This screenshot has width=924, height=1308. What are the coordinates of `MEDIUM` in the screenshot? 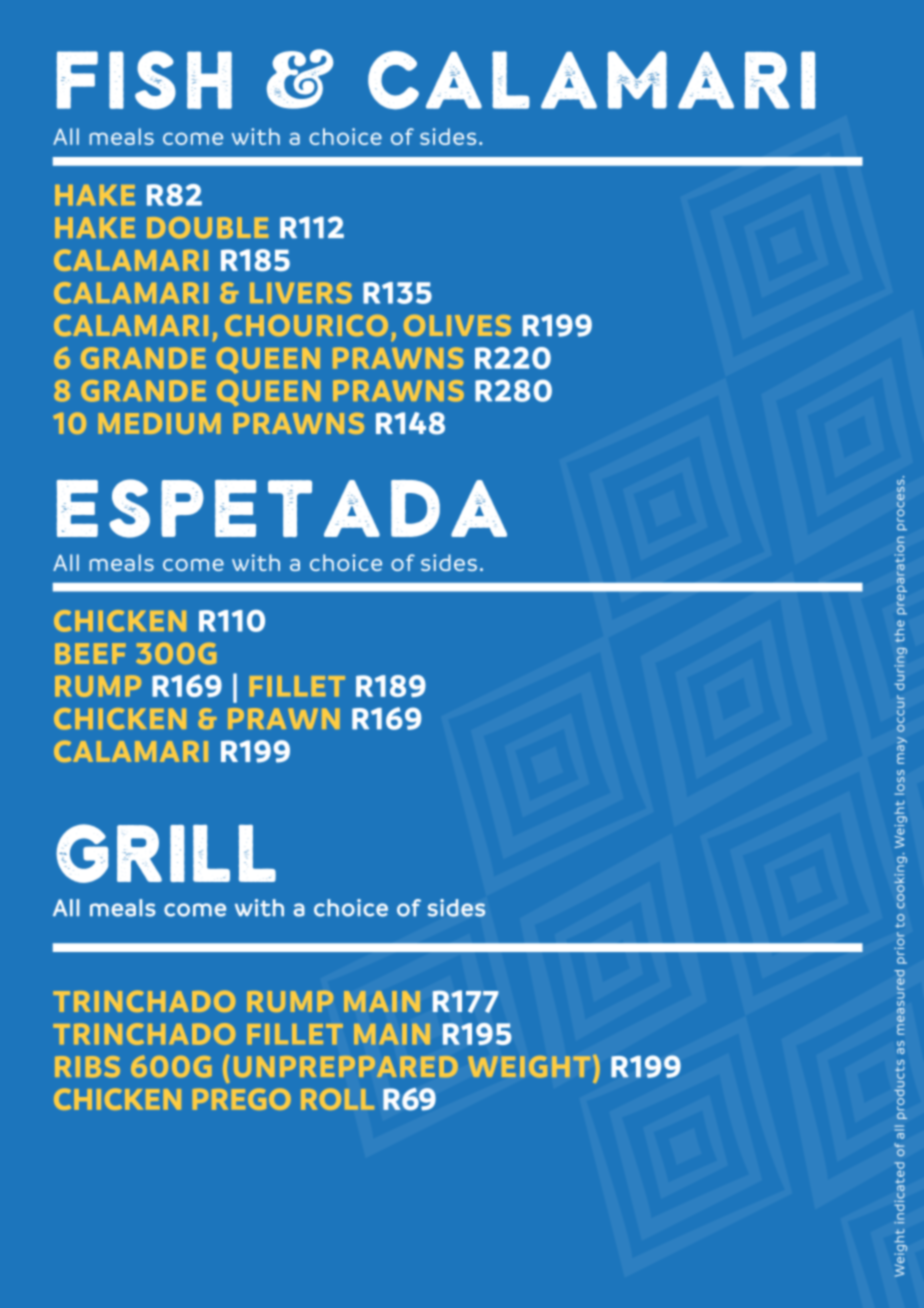 It's located at (159, 423).
